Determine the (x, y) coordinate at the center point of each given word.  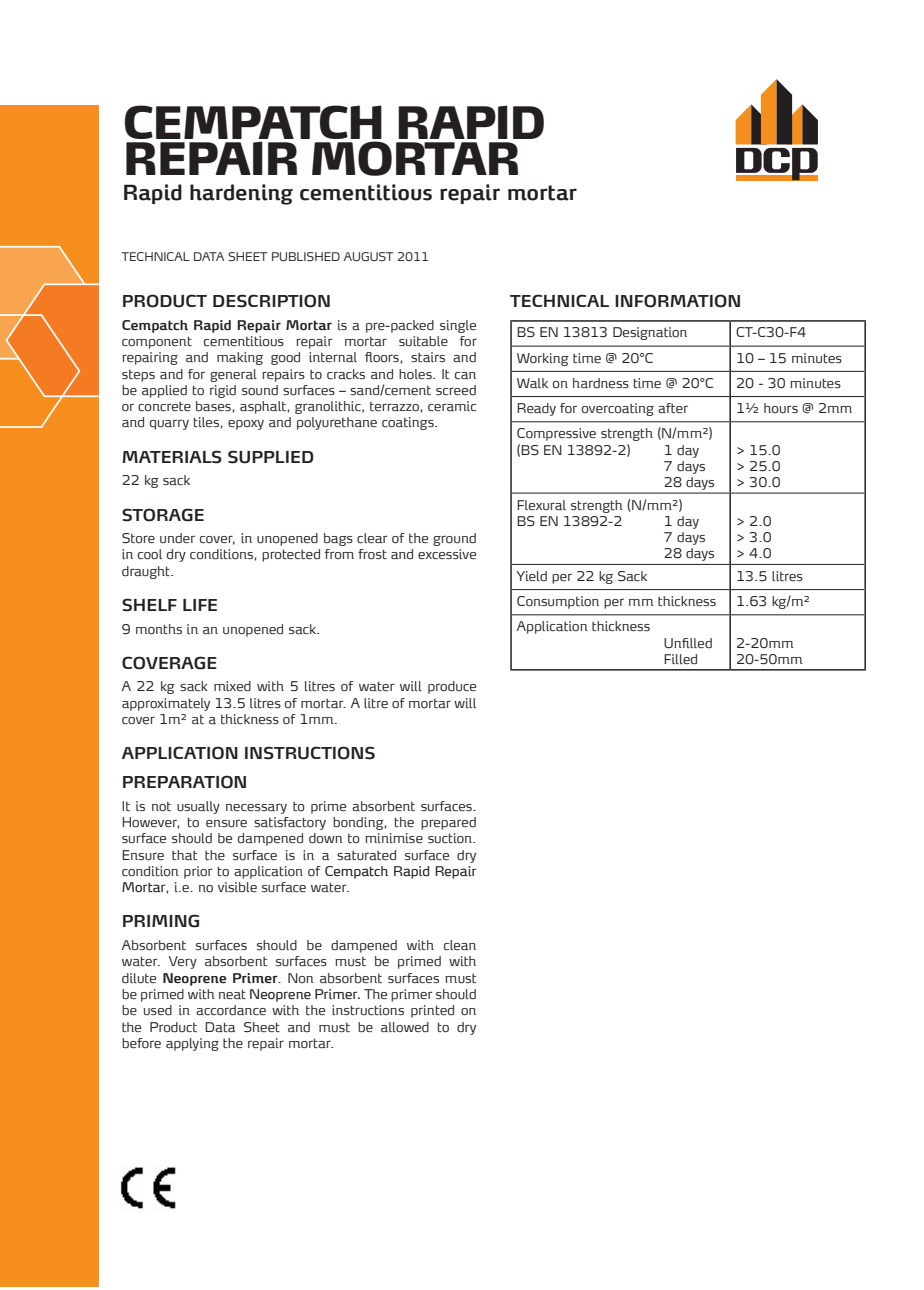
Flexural (541, 505)
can (465, 375)
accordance (231, 1010)
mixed (232, 686)
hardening (241, 194)
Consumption (558, 602)
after (673, 408)
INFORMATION (677, 301)
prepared (448, 823)
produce (452, 687)
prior (198, 872)
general (233, 375)
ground (454, 539)
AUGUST (368, 256)
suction (451, 838)
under (177, 538)
